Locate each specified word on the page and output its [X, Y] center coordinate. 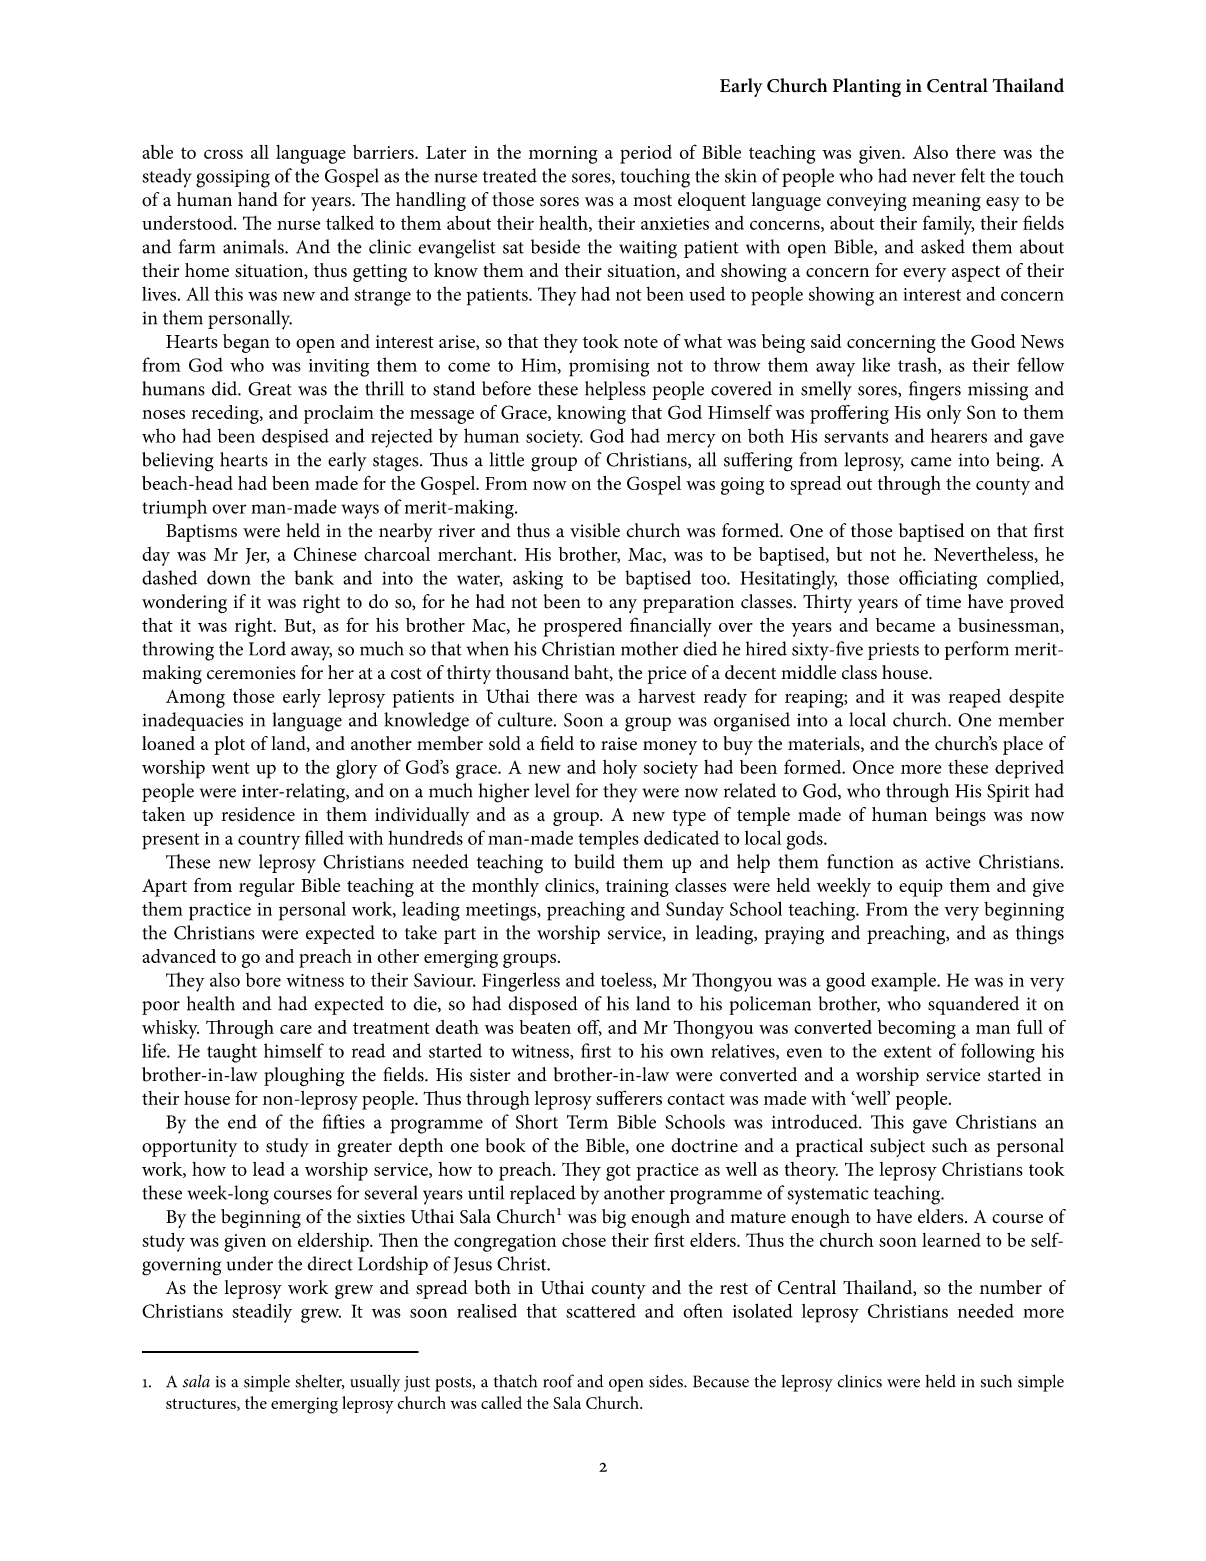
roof [558, 1381]
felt [973, 175]
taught [232, 1053]
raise [619, 744]
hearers [959, 435]
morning [563, 155]
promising [609, 368]
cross [223, 154]
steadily [262, 1313]
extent [908, 1052]
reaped [975, 698]
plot [229, 745]
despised [295, 438]
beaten [545, 1027]
